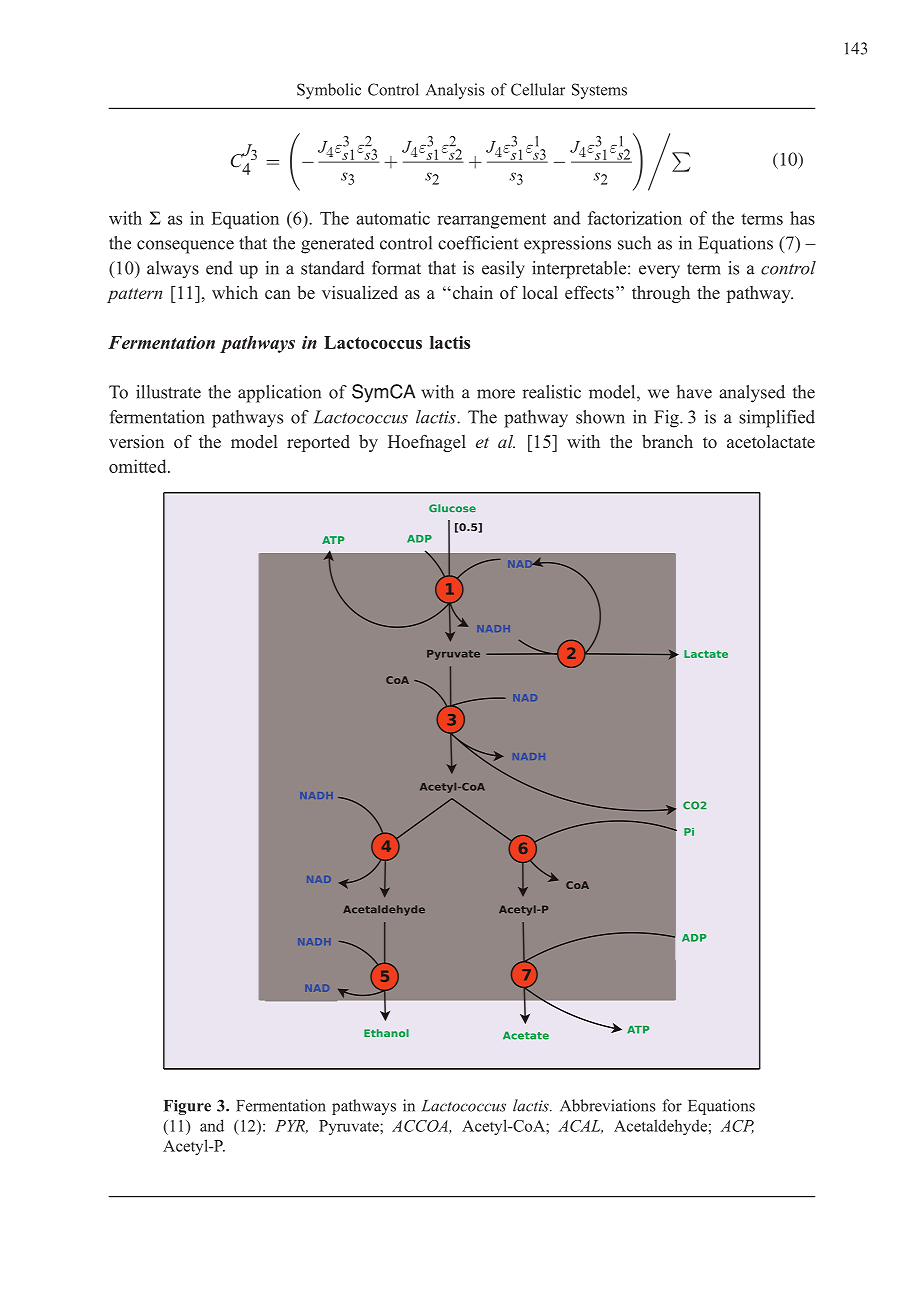 Image resolution: width=924 pixels, height=1305 pixels. Describe the element at coordinates (139, 466) in the screenshot. I see `omitted` at that location.
